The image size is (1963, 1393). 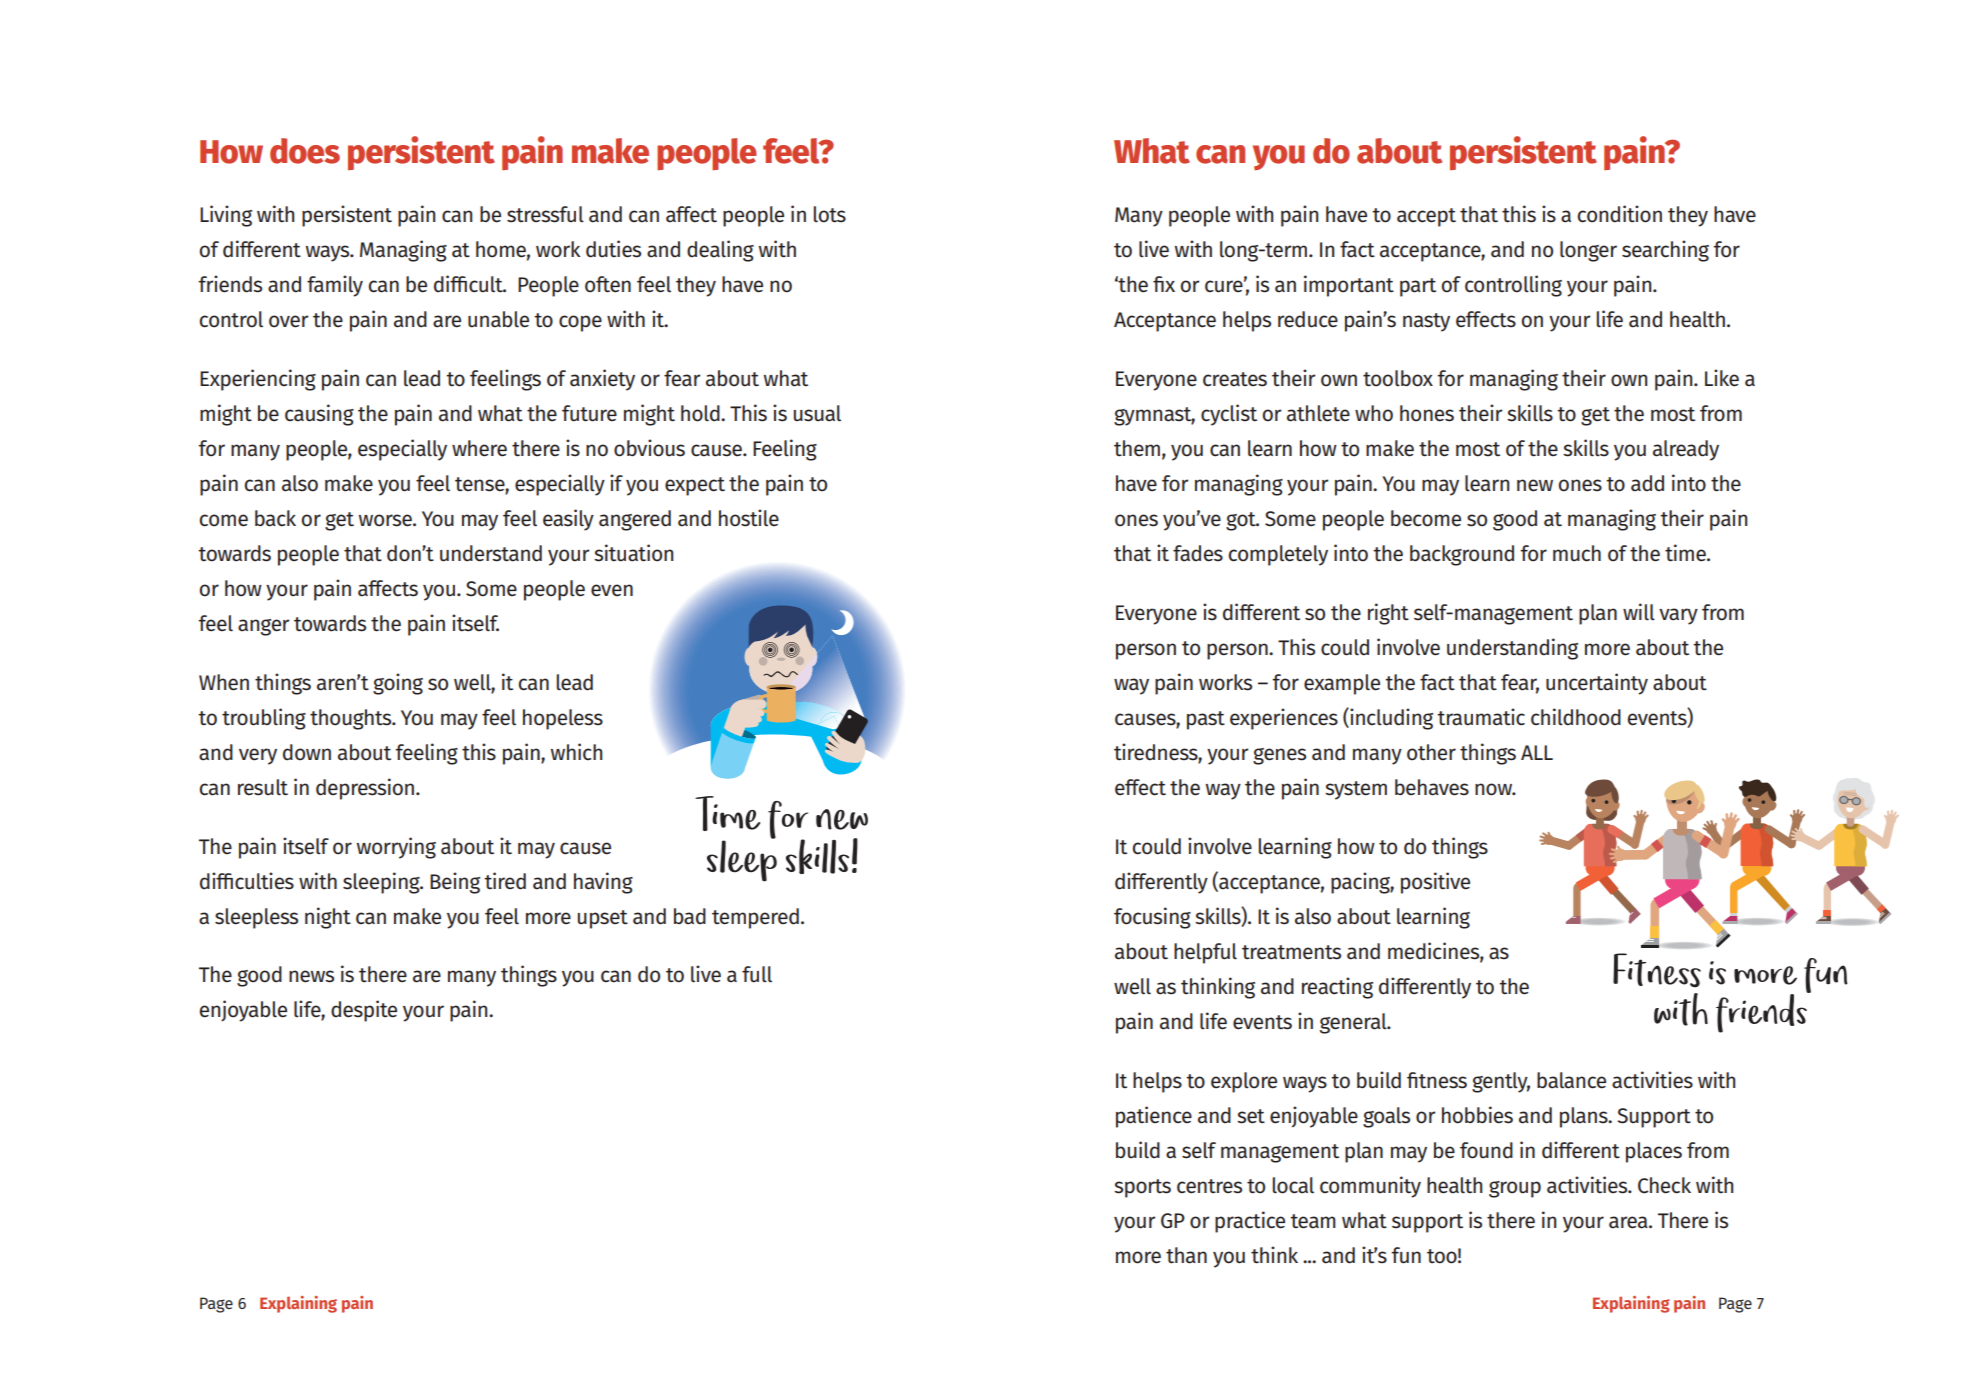 What do you see at coordinates (398, 684) in the image?
I see `going` at bounding box center [398, 684].
